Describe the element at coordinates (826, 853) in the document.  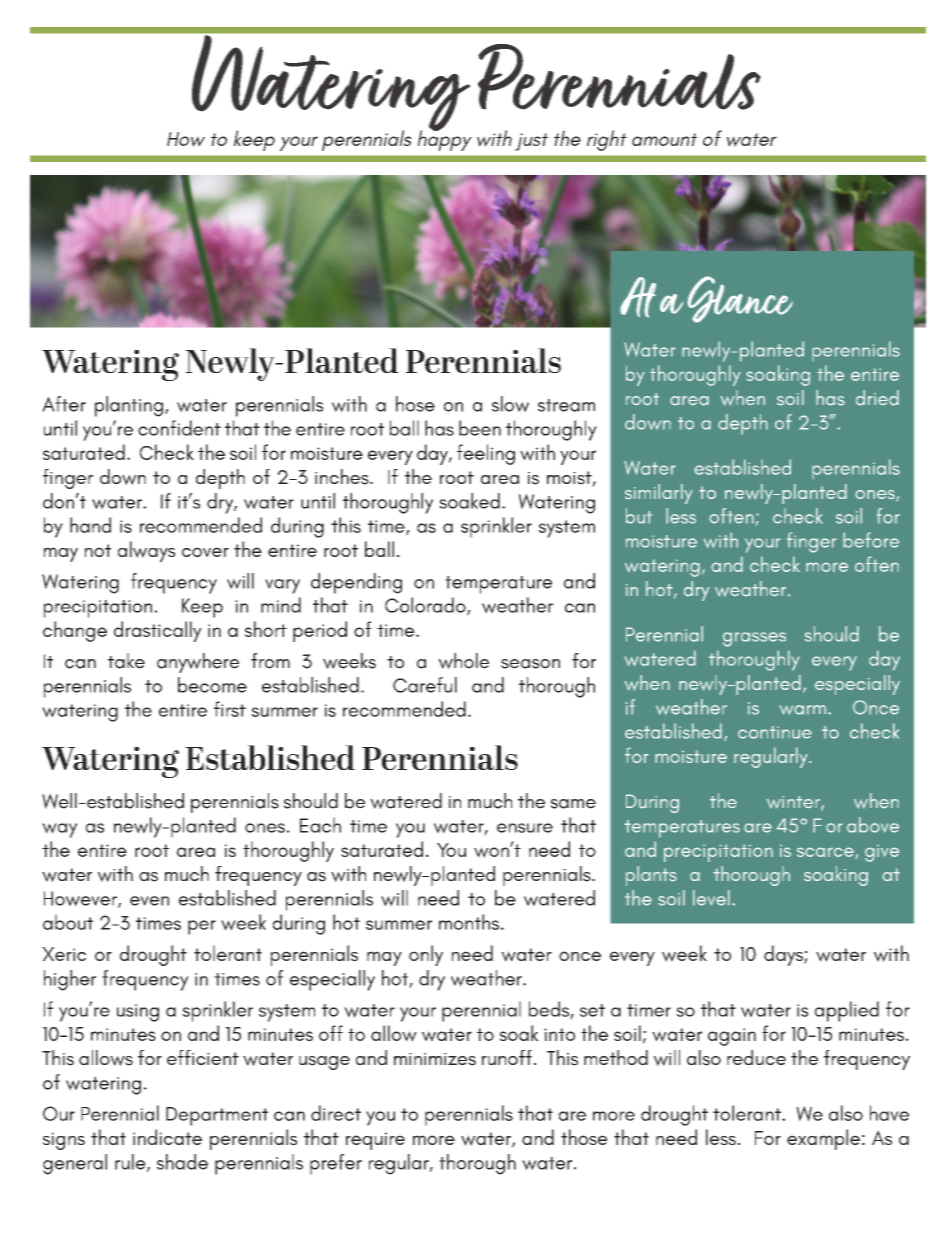
I see `scarce` at that location.
